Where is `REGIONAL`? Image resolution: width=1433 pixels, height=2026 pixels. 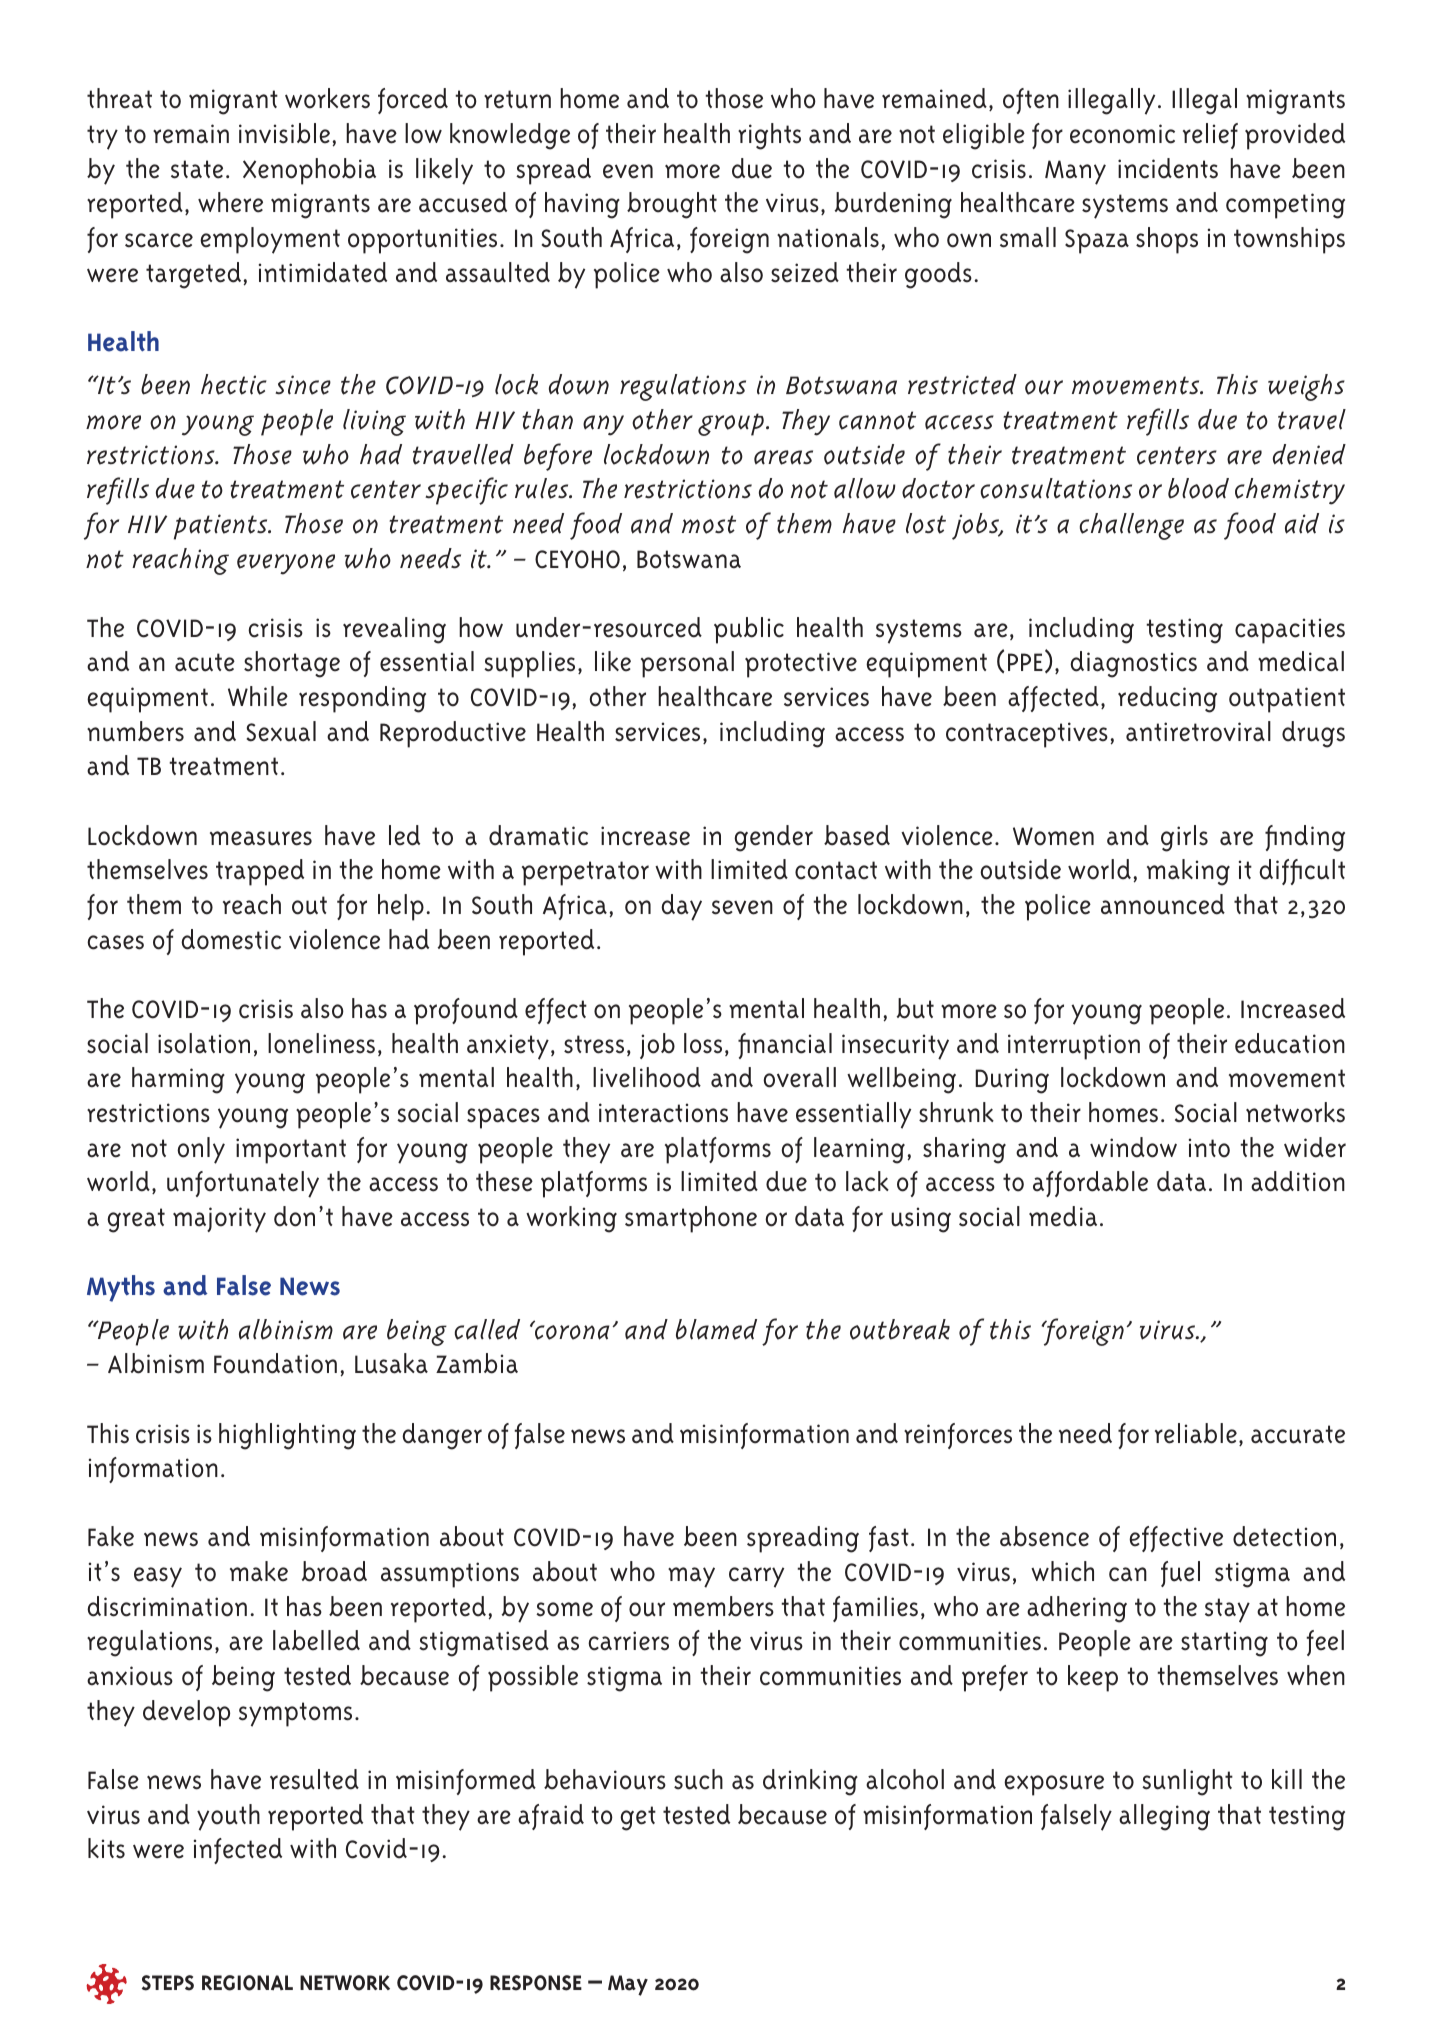 REGIONAL is located at coordinates (247, 1983).
